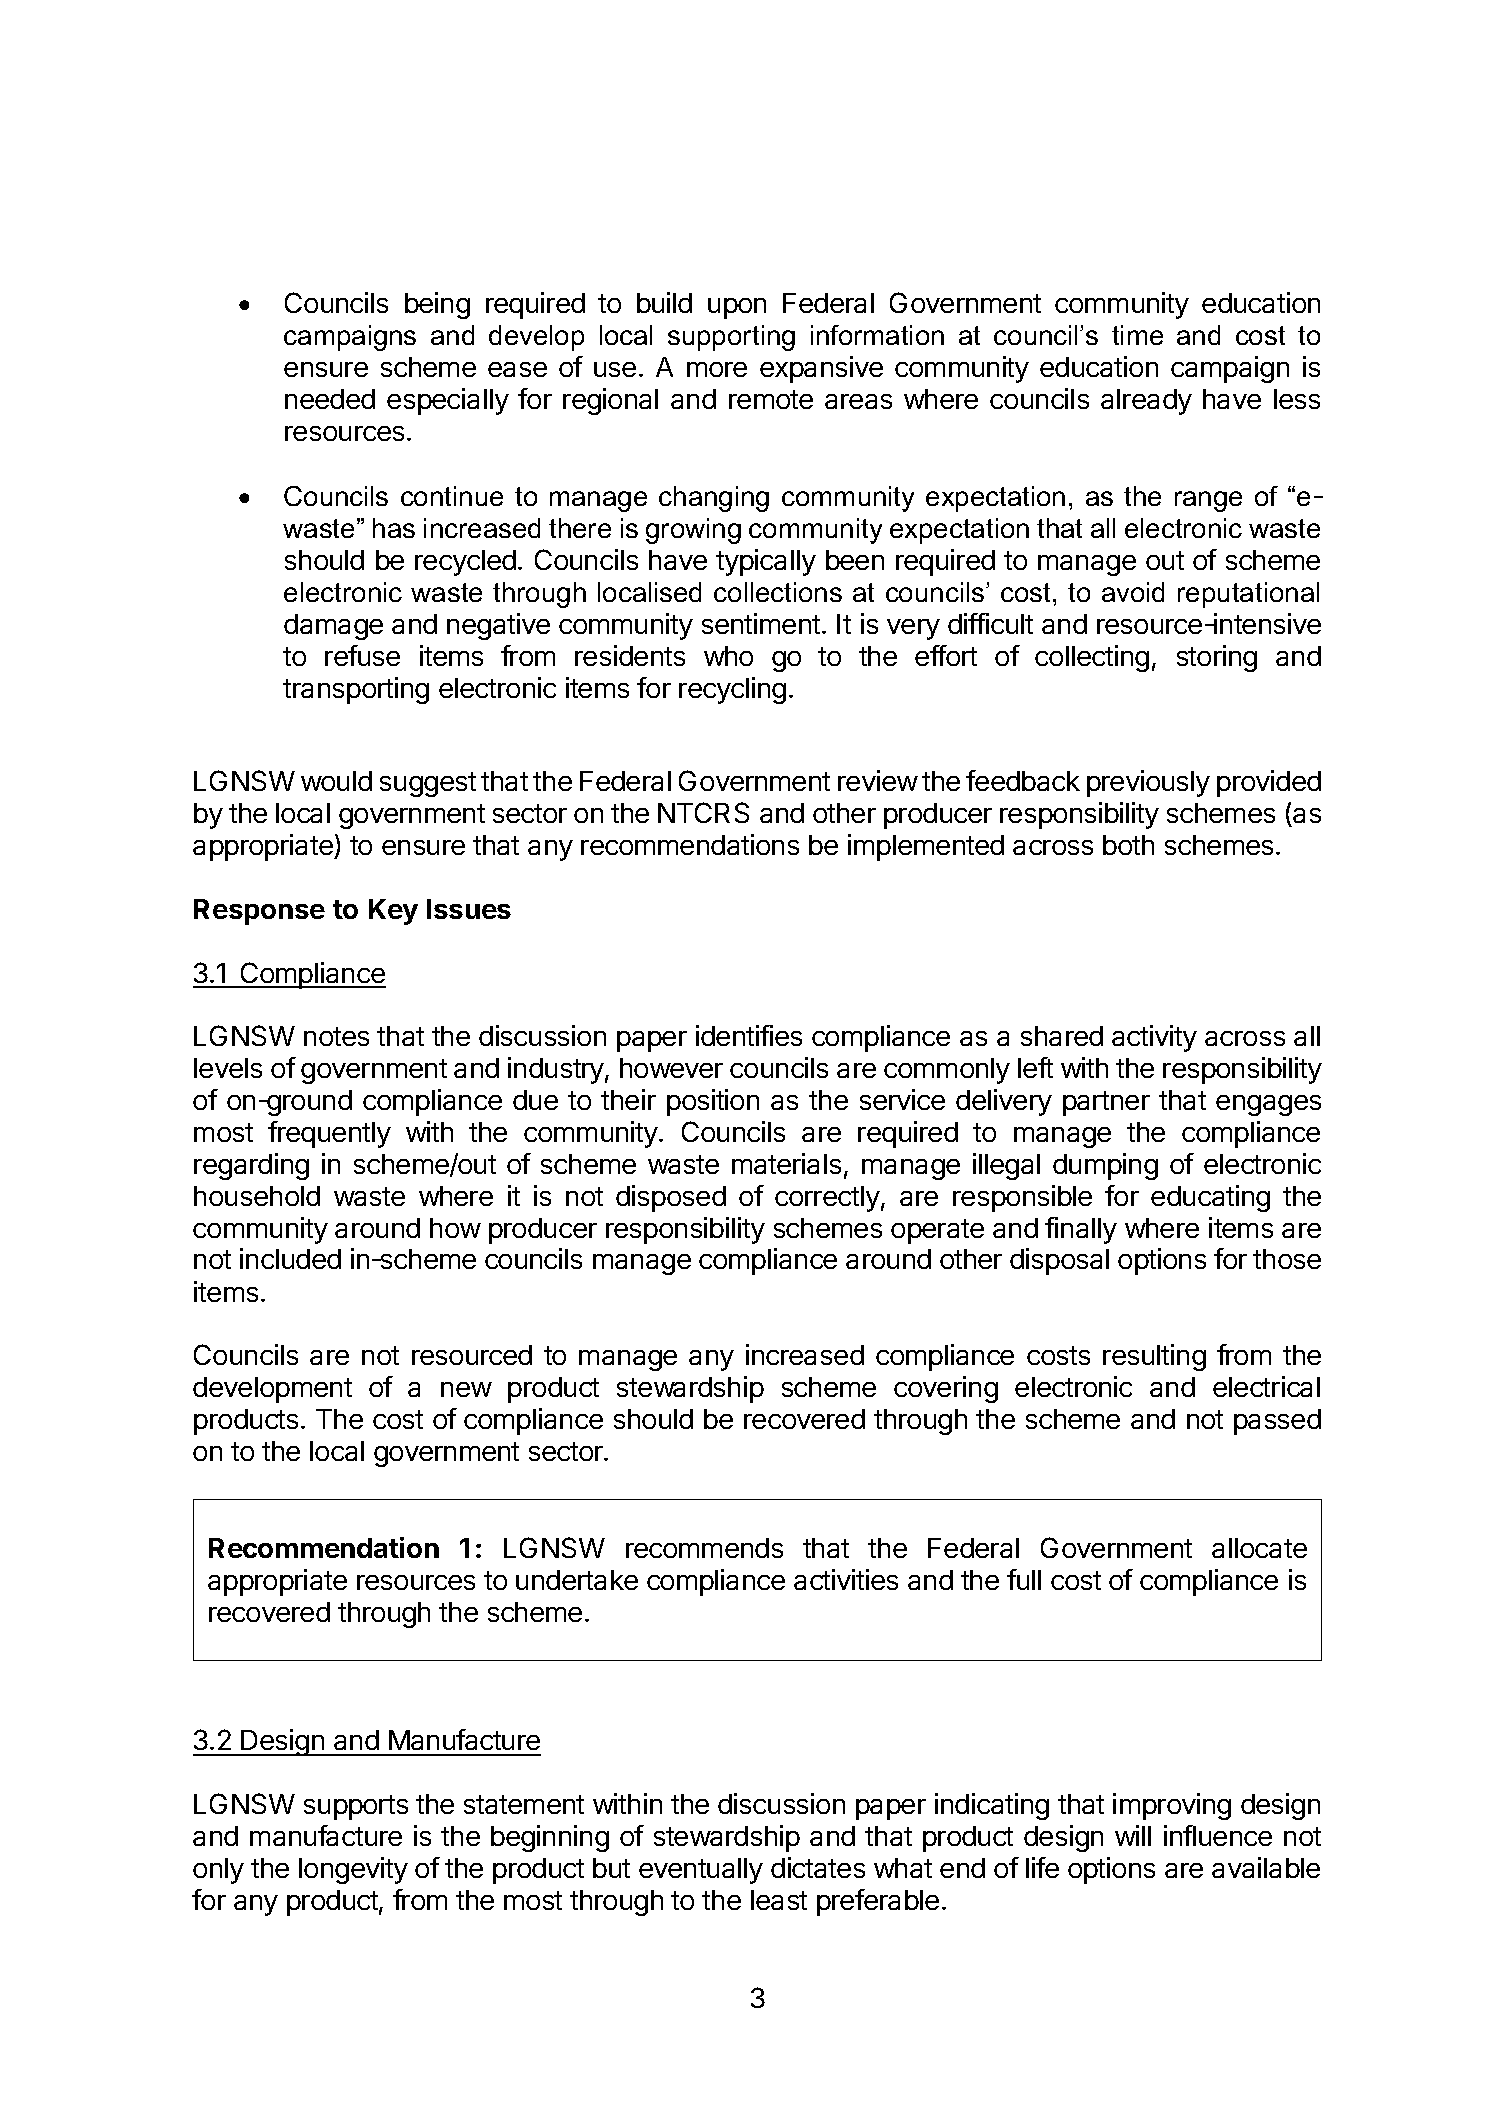  Describe the element at coordinates (827, 1199) in the document. I see `correctly` at that location.
